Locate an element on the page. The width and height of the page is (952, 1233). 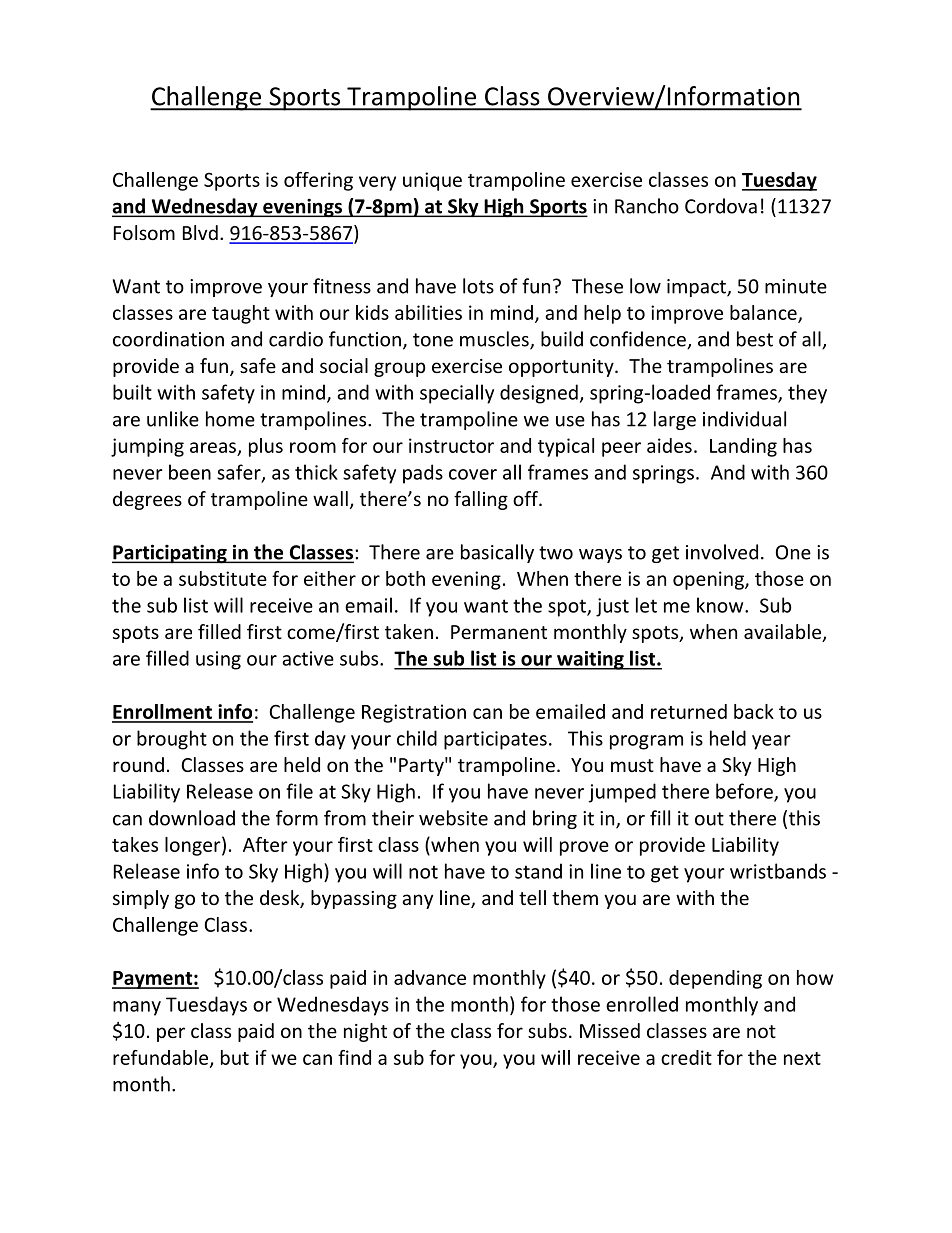
Blvd is located at coordinates (200, 232).
